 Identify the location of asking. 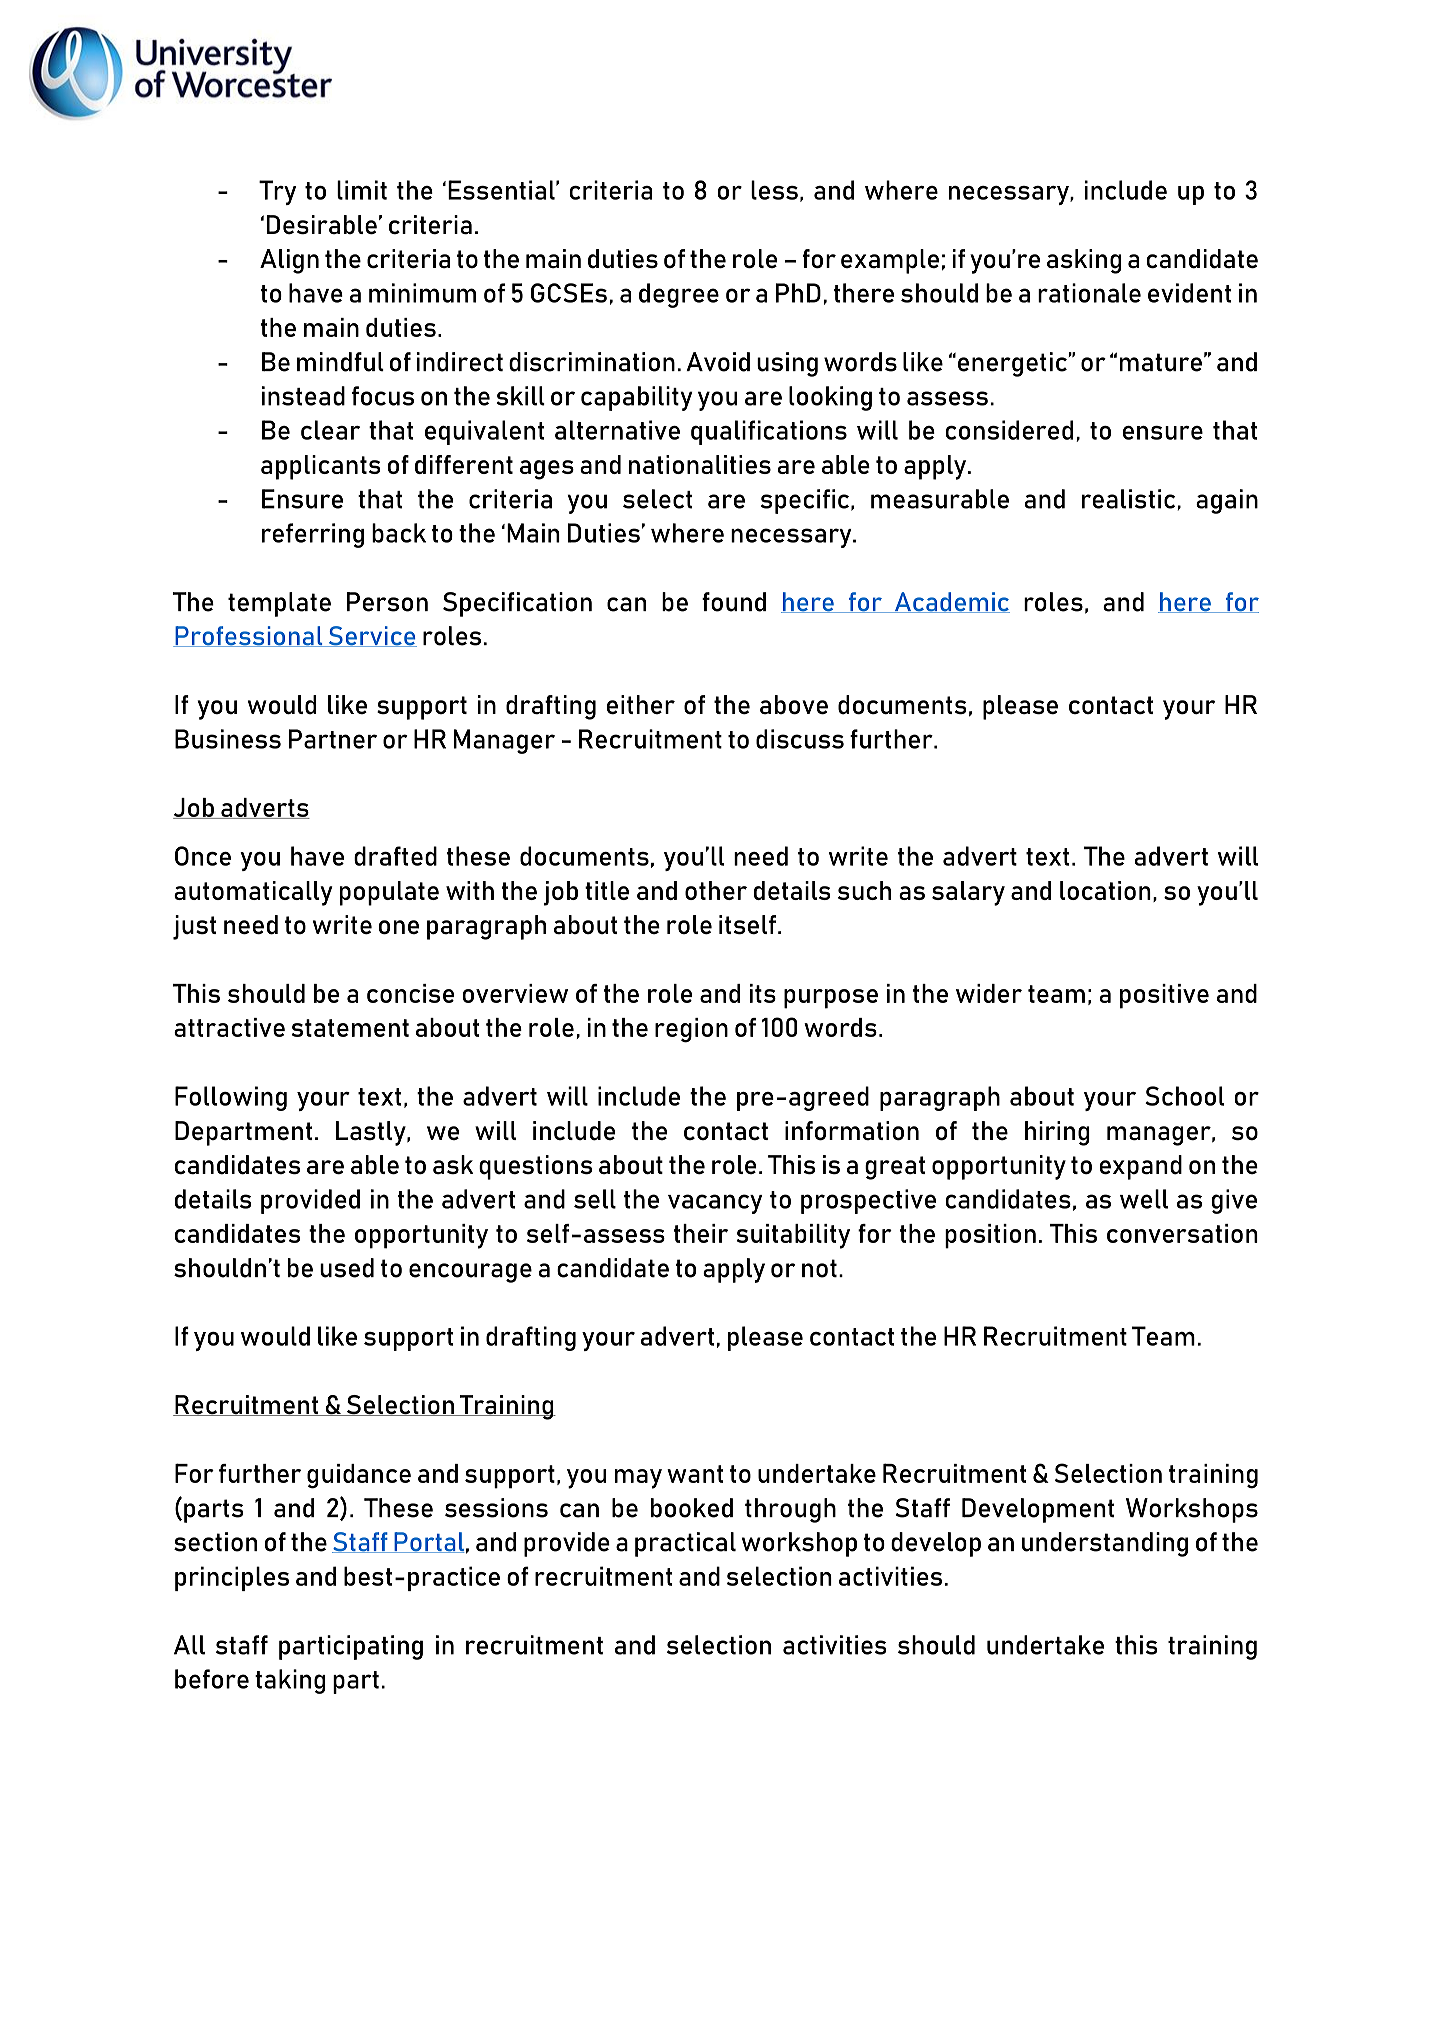
(1084, 261).
